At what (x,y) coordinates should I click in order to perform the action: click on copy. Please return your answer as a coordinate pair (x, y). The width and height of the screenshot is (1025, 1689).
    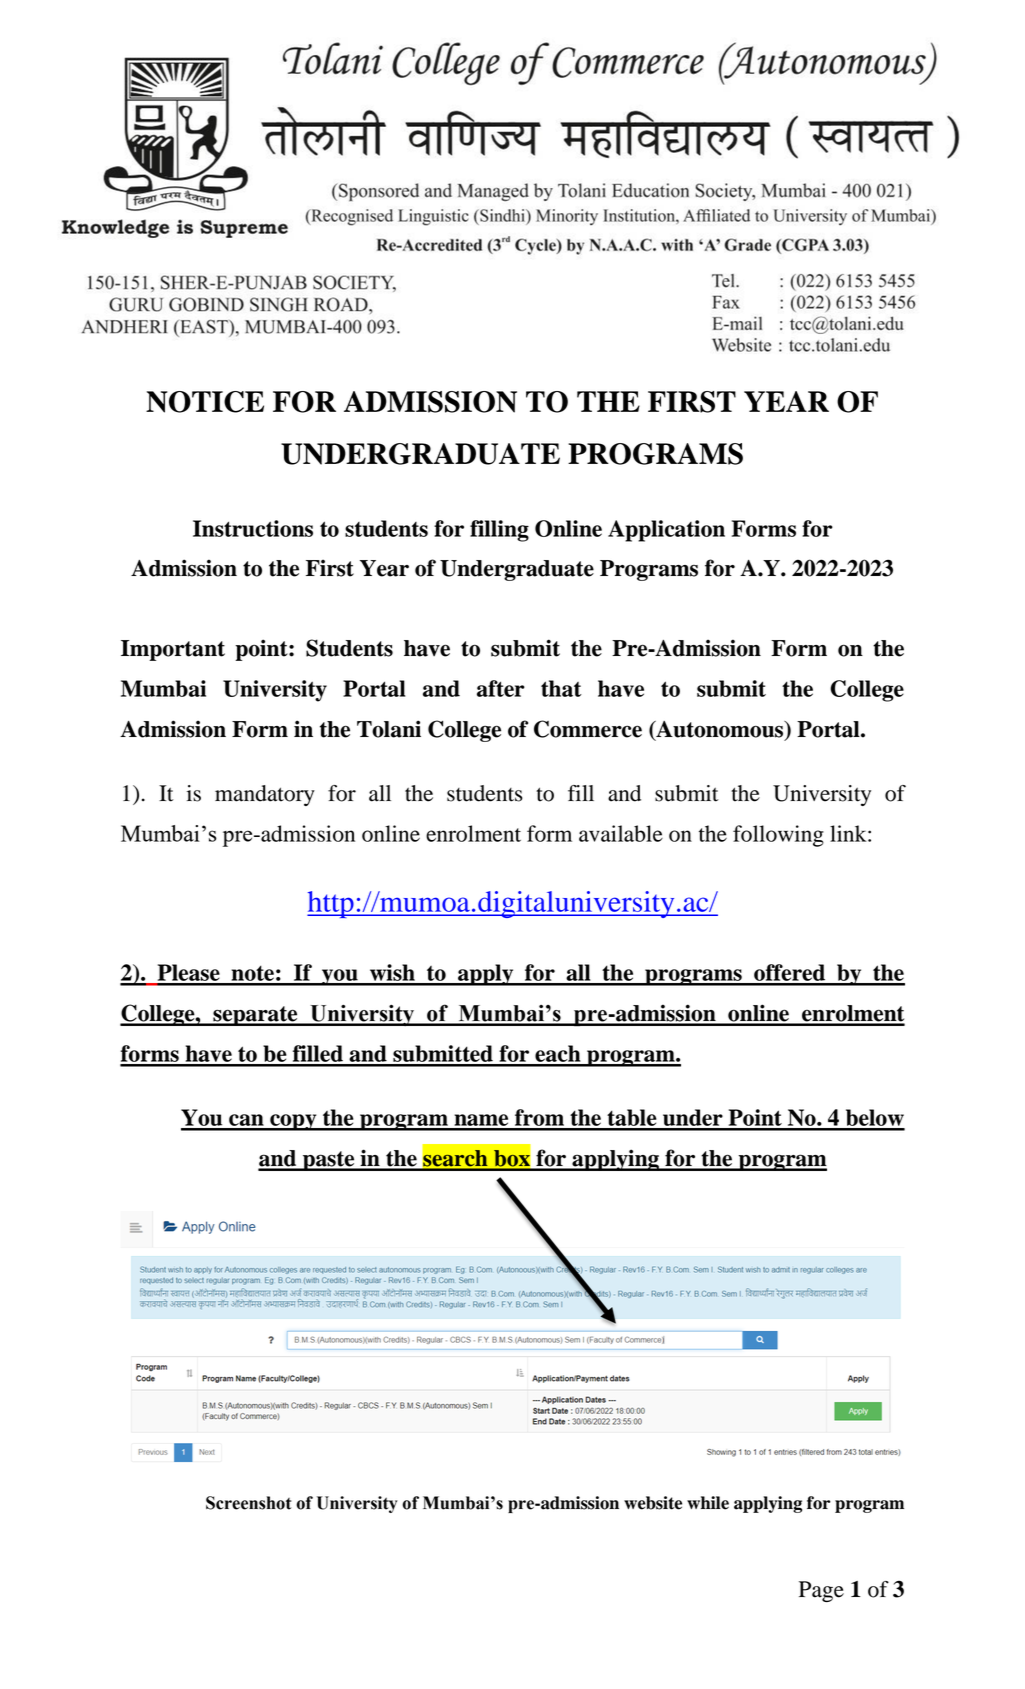
    Looking at the image, I should click on (293, 1122).
